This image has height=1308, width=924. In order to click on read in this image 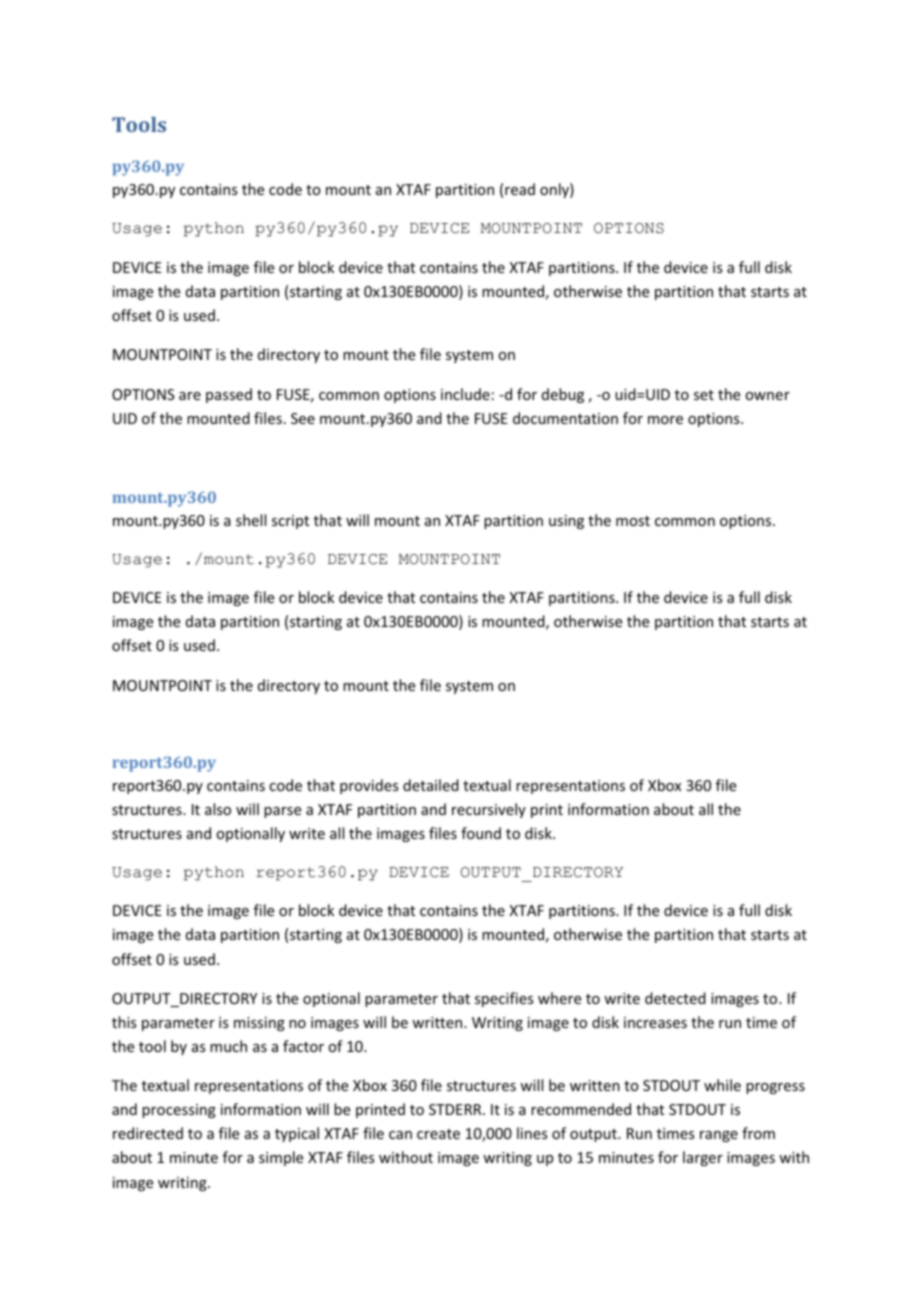, I will do `click(520, 189)`.
